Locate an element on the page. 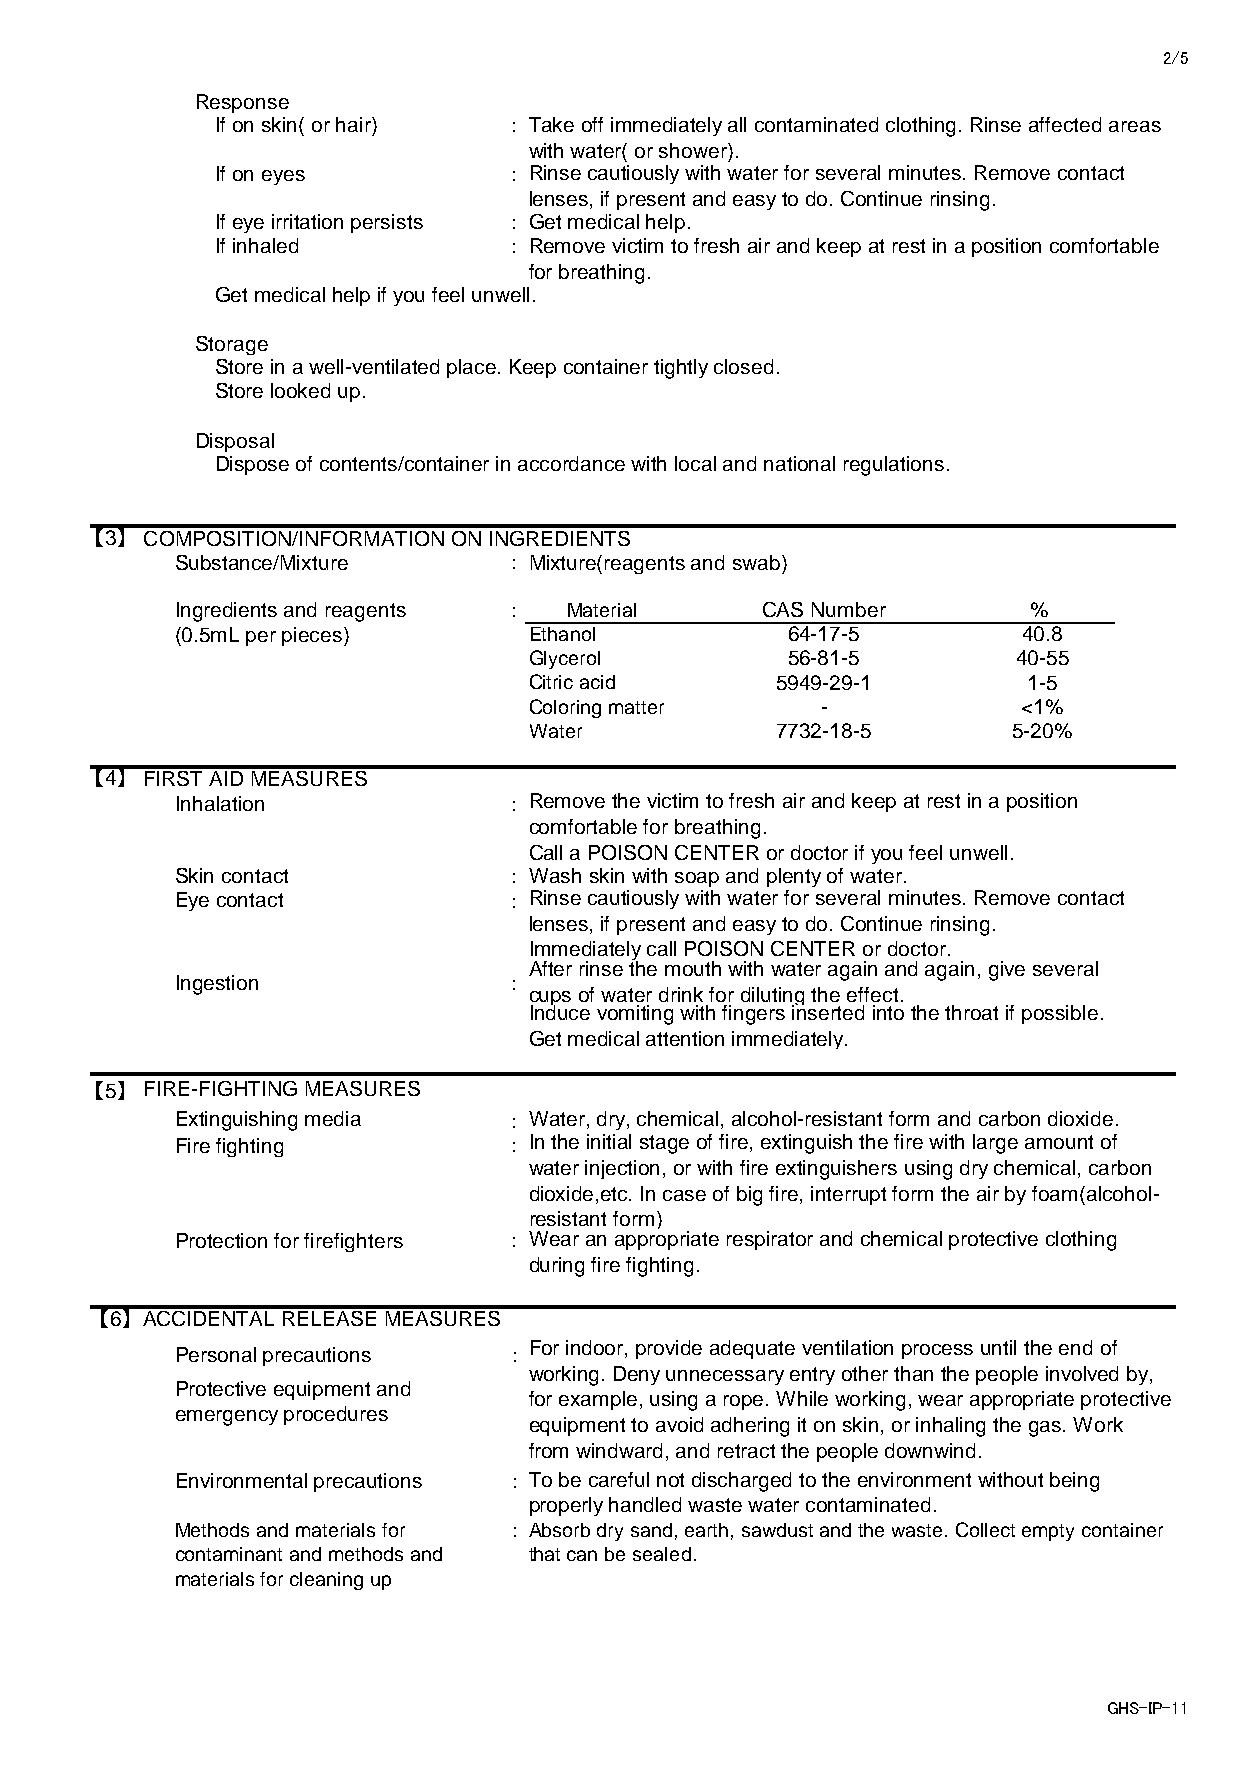 This page has width=1250, height=1767. Number is located at coordinates (849, 609).
